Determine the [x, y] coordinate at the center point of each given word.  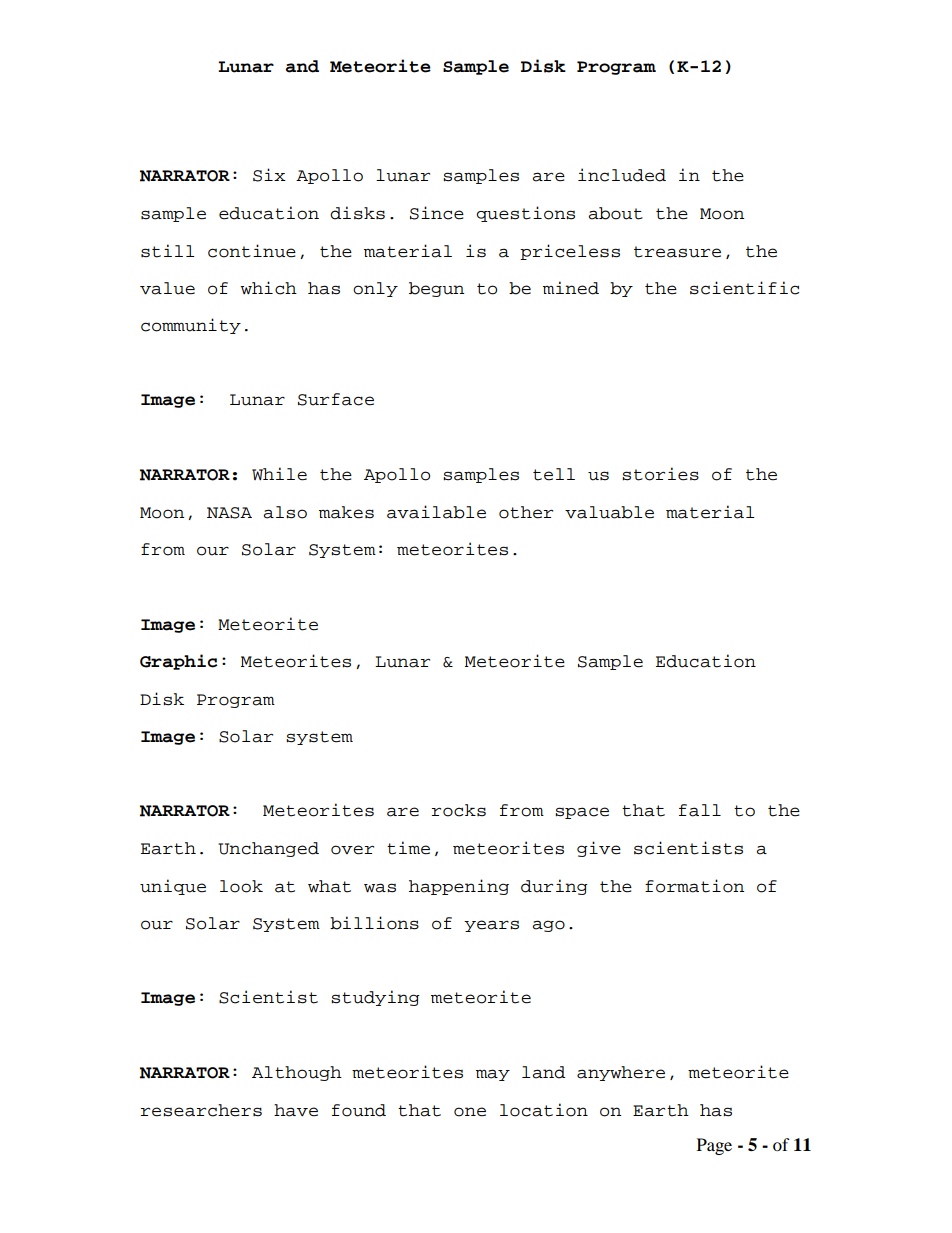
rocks [459, 810]
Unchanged [268, 849]
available [436, 512]
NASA [229, 513]
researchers [201, 1110]
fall [700, 810]
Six [269, 175]
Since [437, 213]
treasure [677, 252]
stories [660, 474]
